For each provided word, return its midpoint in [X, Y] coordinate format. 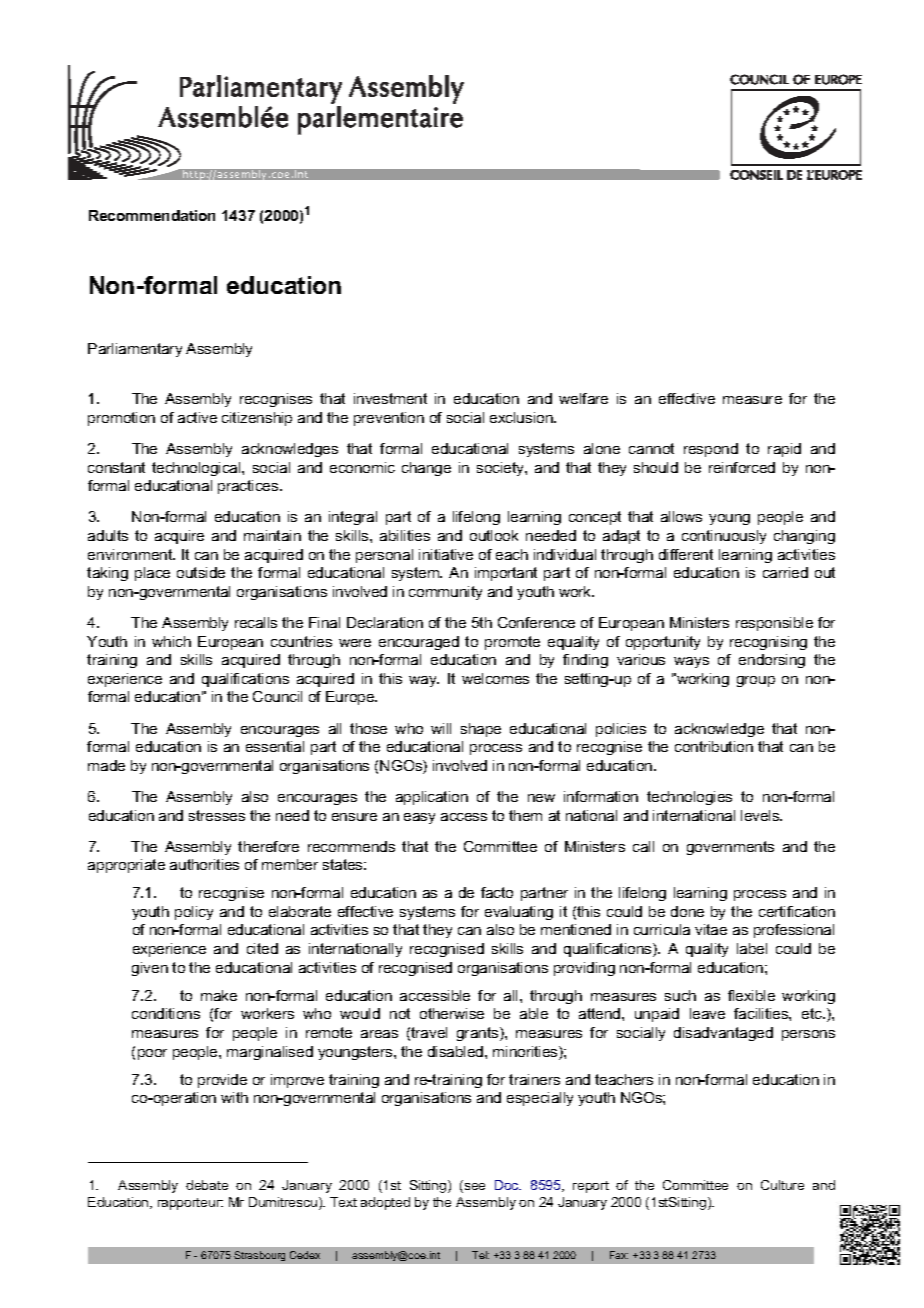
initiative [446, 554]
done [687, 911]
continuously [724, 537]
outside [201, 572]
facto [497, 892]
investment [390, 398]
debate [207, 1185]
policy [194, 913]
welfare [583, 398]
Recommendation [152, 215]
